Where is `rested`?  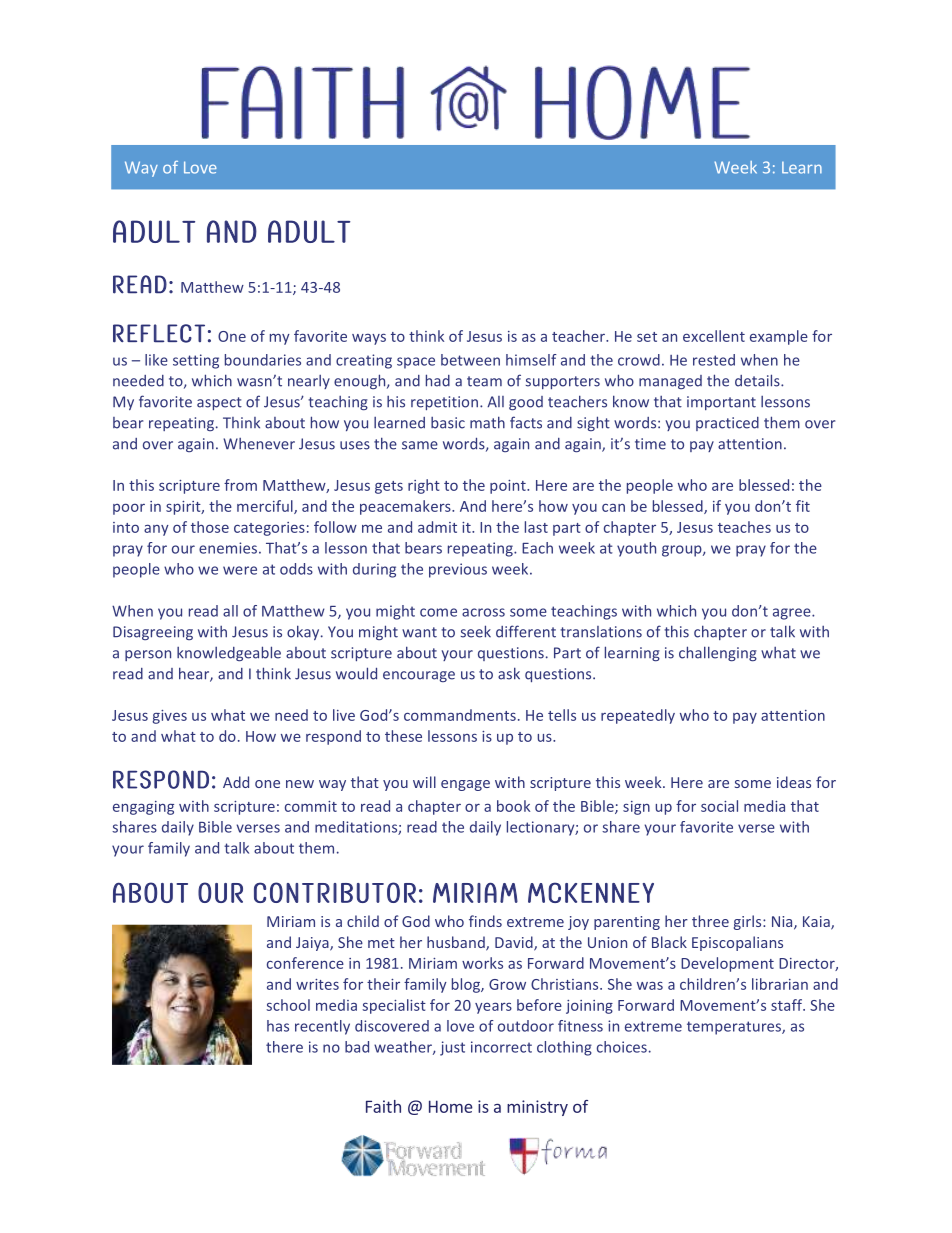
rested is located at coordinates (714, 360).
